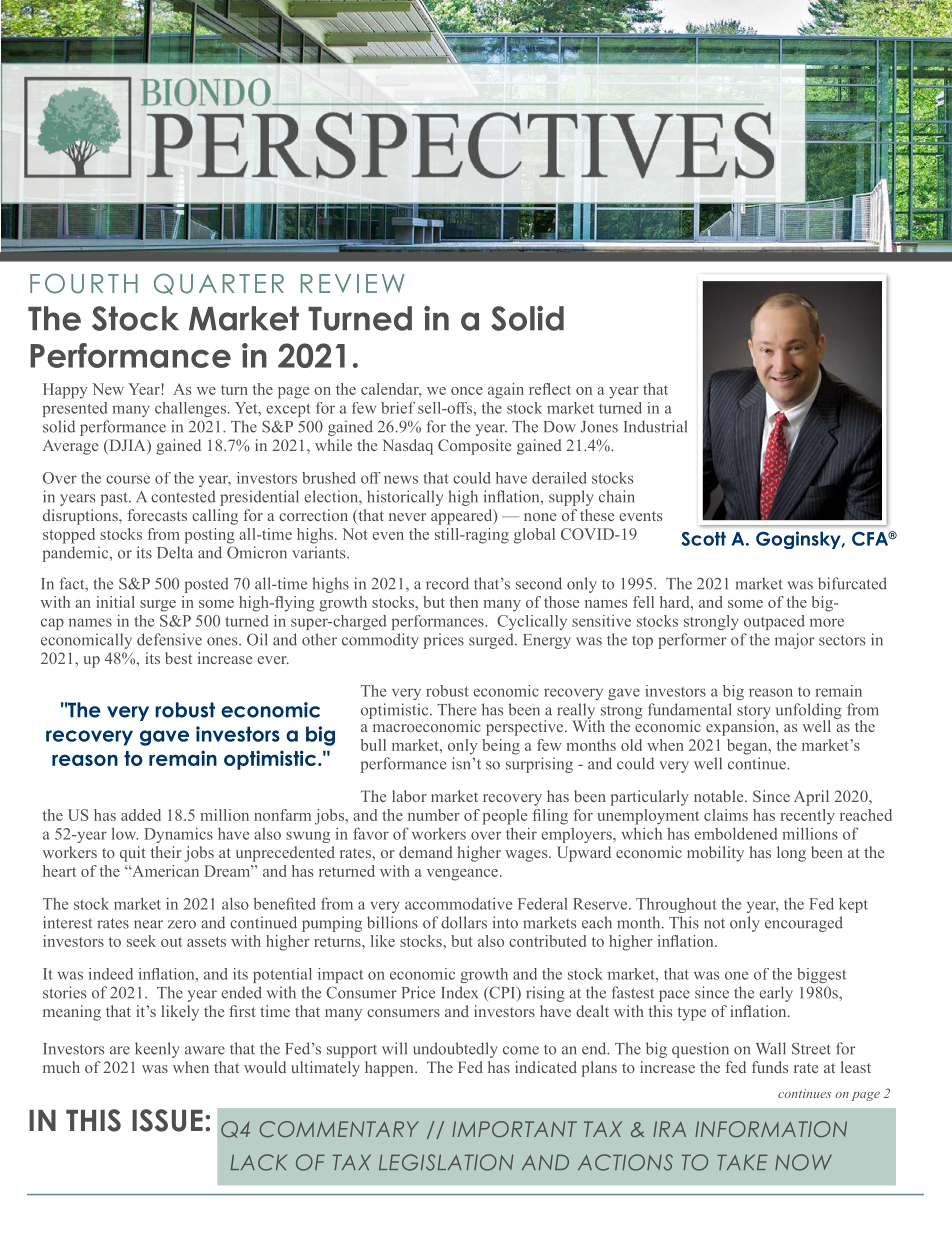  What do you see at coordinates (467, 391) in the document?
I see `once` at bounding box center [467, 391].
